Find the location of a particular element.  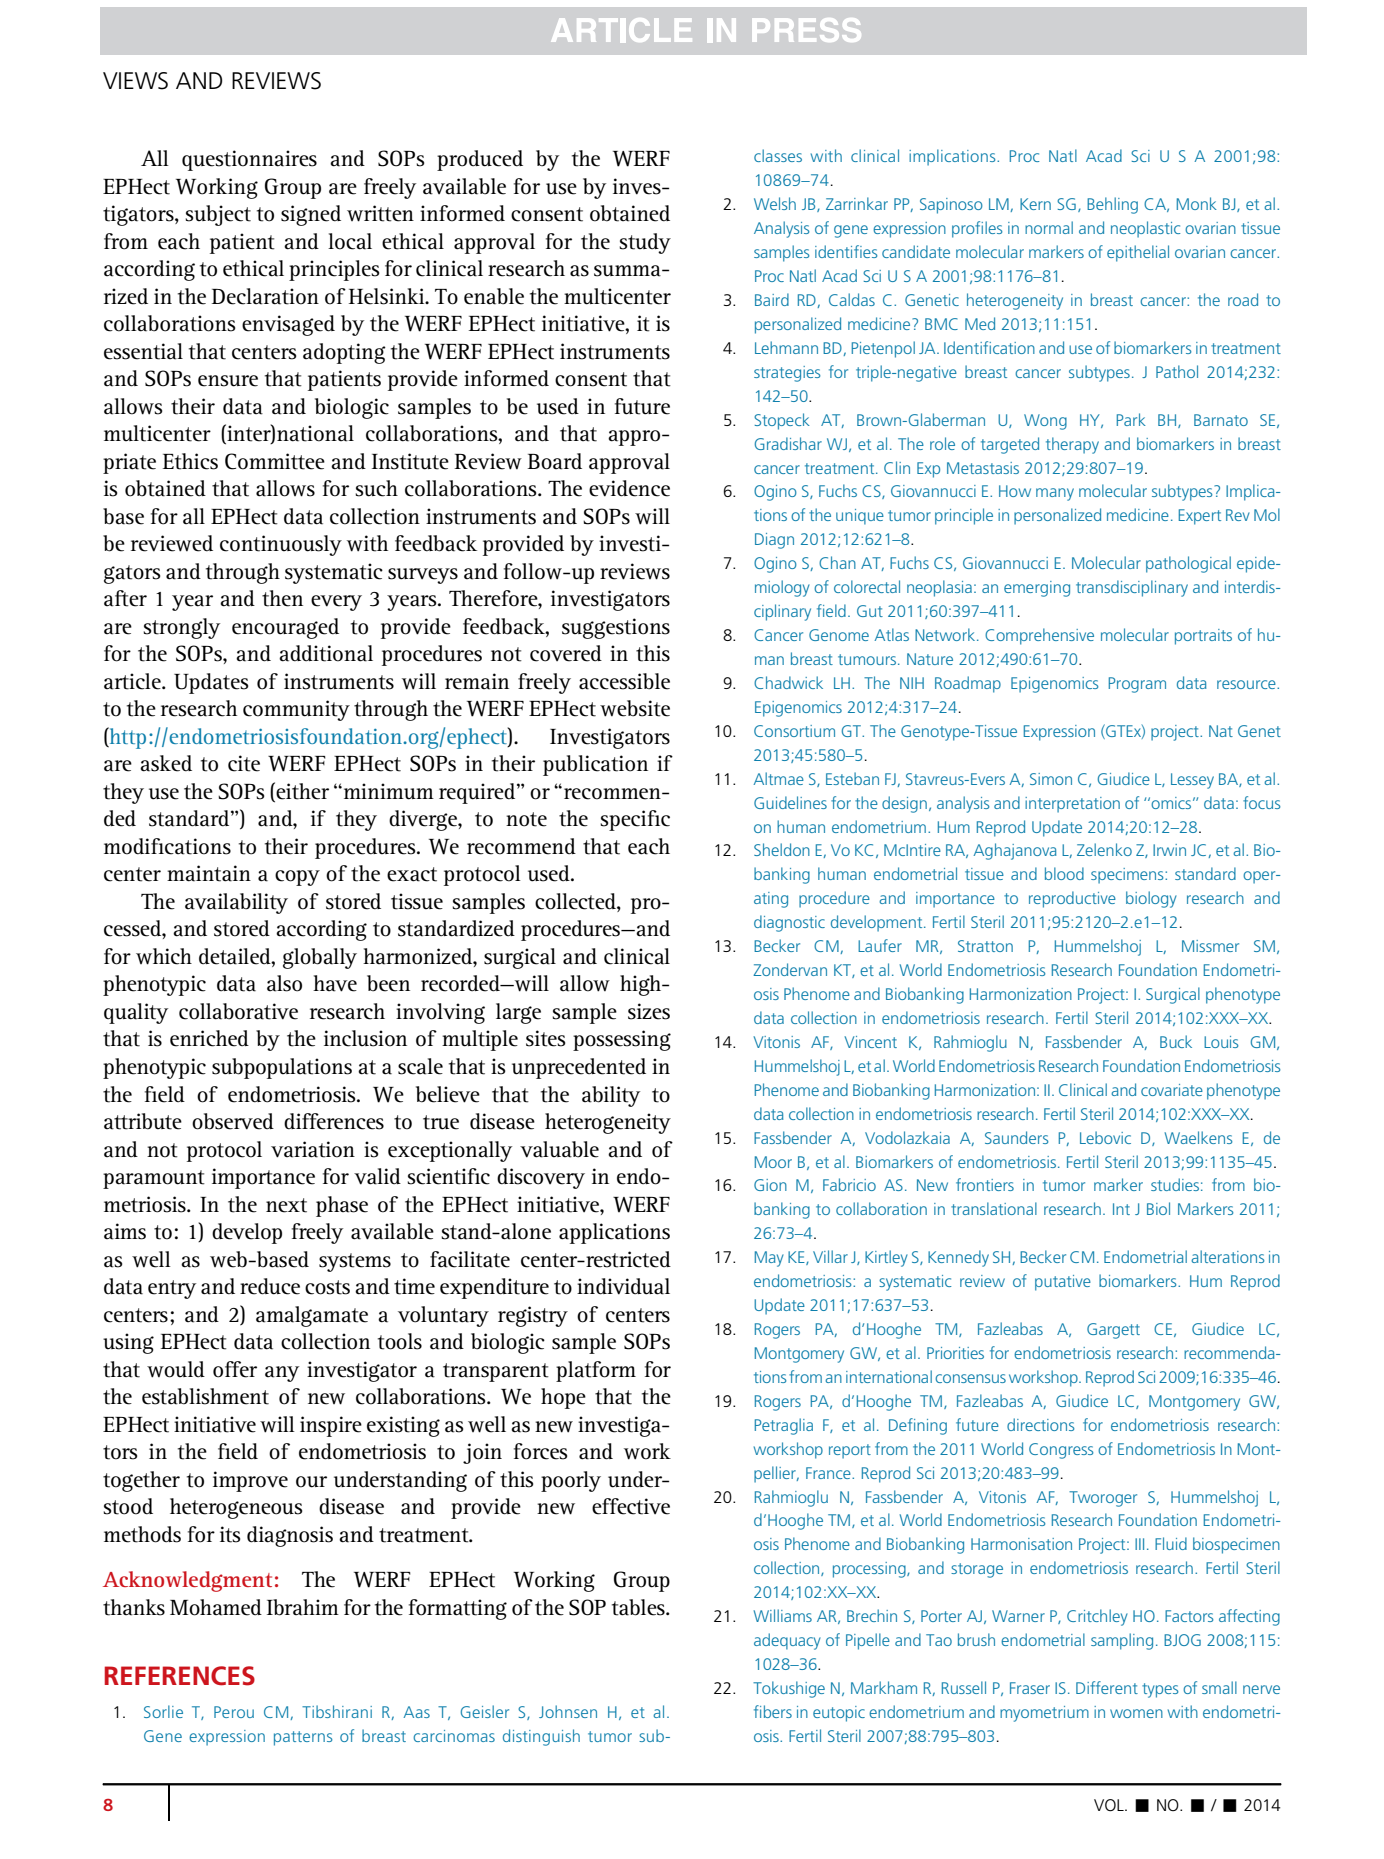

patterns is located at coordinates (303, 1738).
